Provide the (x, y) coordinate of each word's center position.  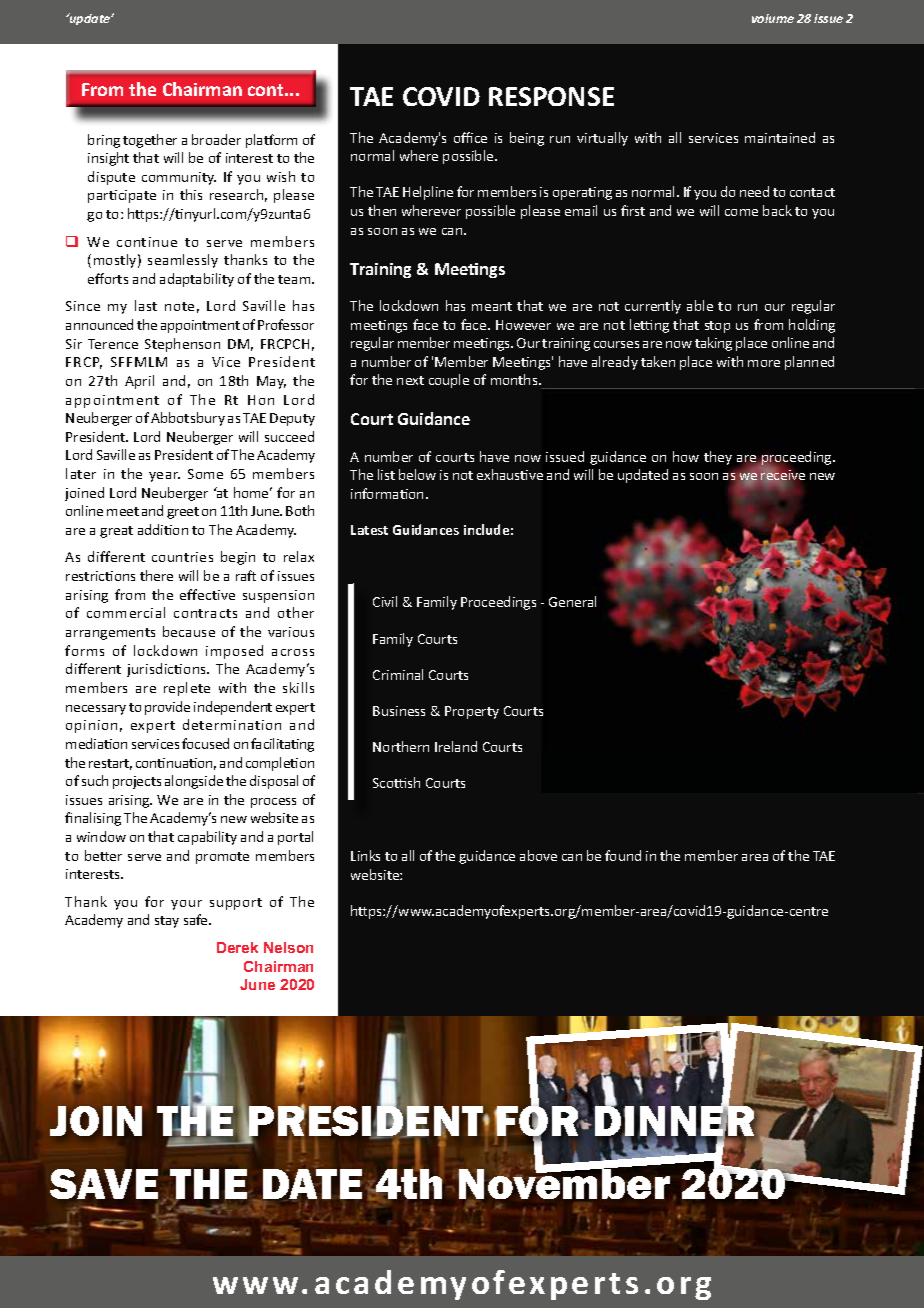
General (572, 601)
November (564, 1183)
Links (365, 855)
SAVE (104, 1184)
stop (717, 327)
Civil (385, 601)
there (156, 575)
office (470, 137)
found (623, 855)
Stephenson (182, 345)
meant (492, 306)
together (150, 141)
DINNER (674, 1121)
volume (773, 18)
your (186, 905)
